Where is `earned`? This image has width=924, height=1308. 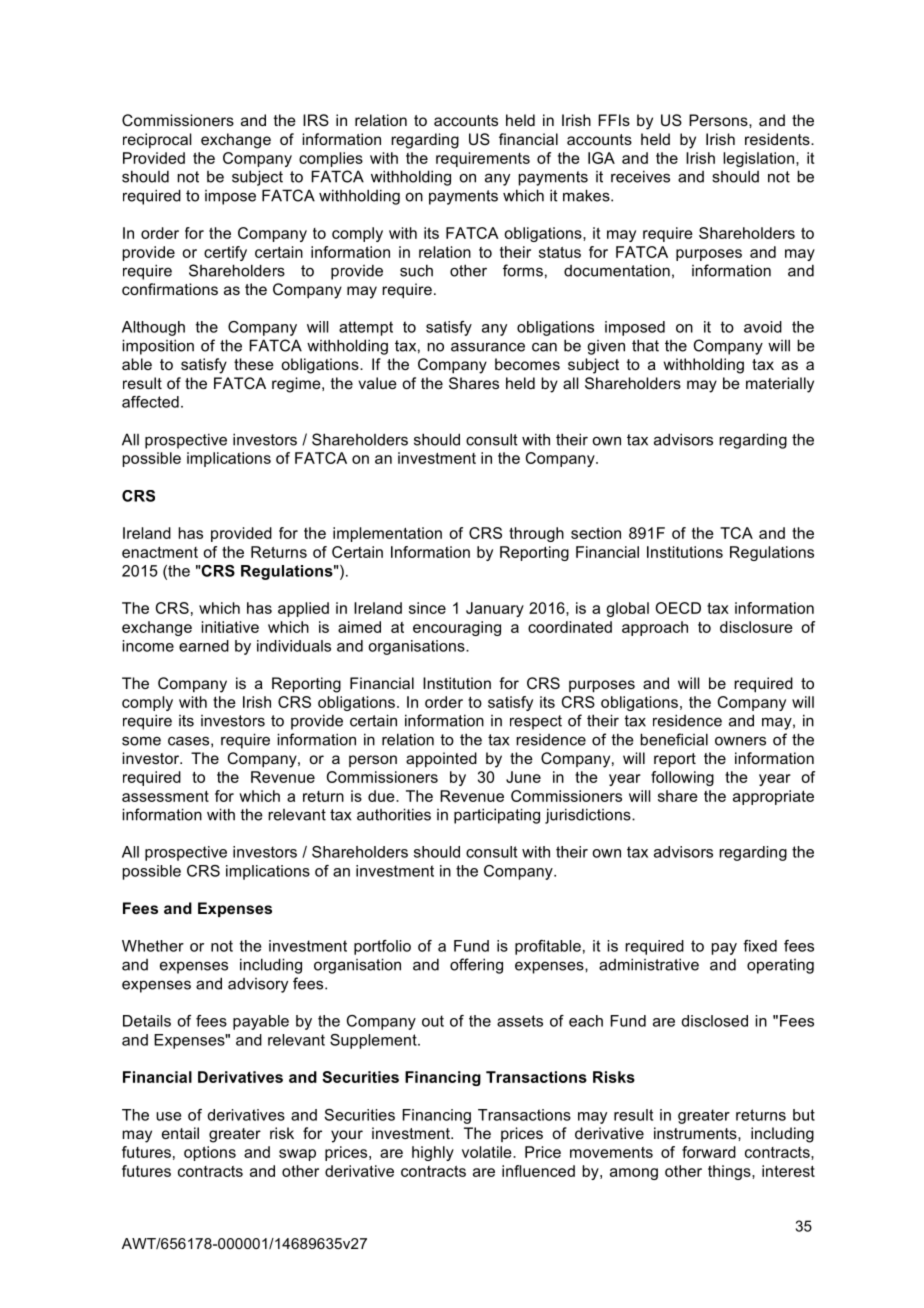
earned is located at coordinates (204, 646).
